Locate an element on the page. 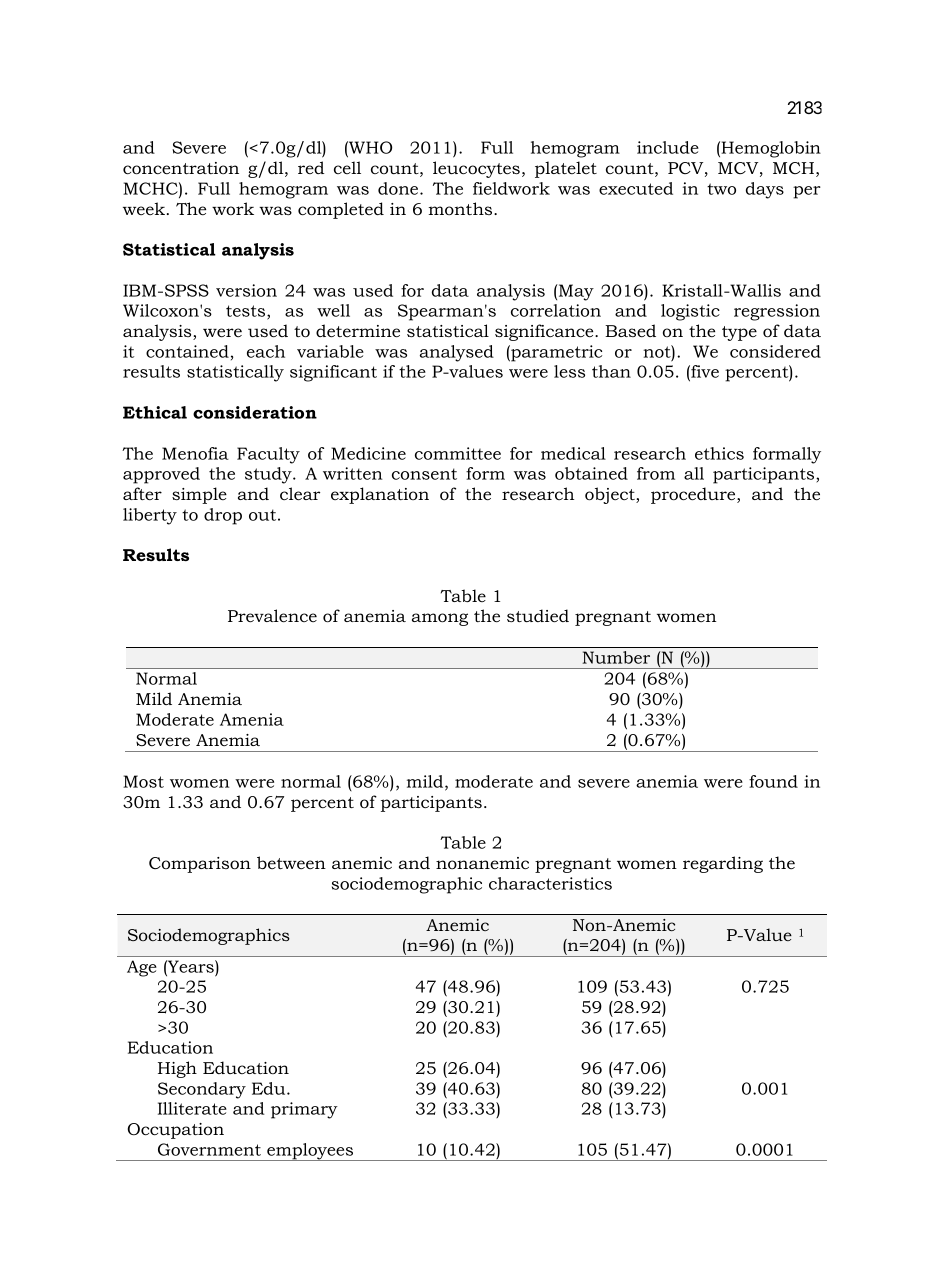  two is located at coordinates (721, 189).
